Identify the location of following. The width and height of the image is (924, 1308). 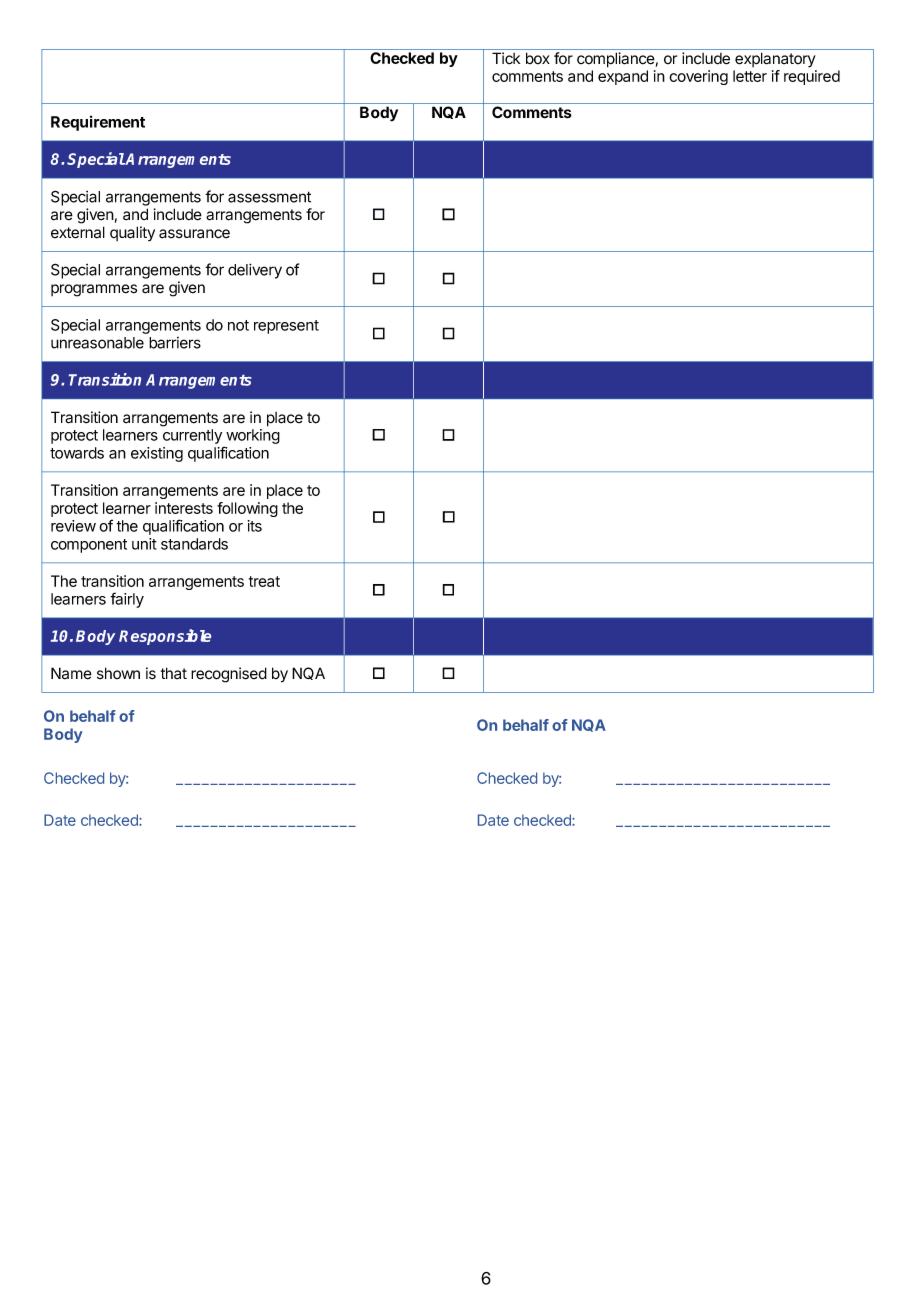
(247, 509).
